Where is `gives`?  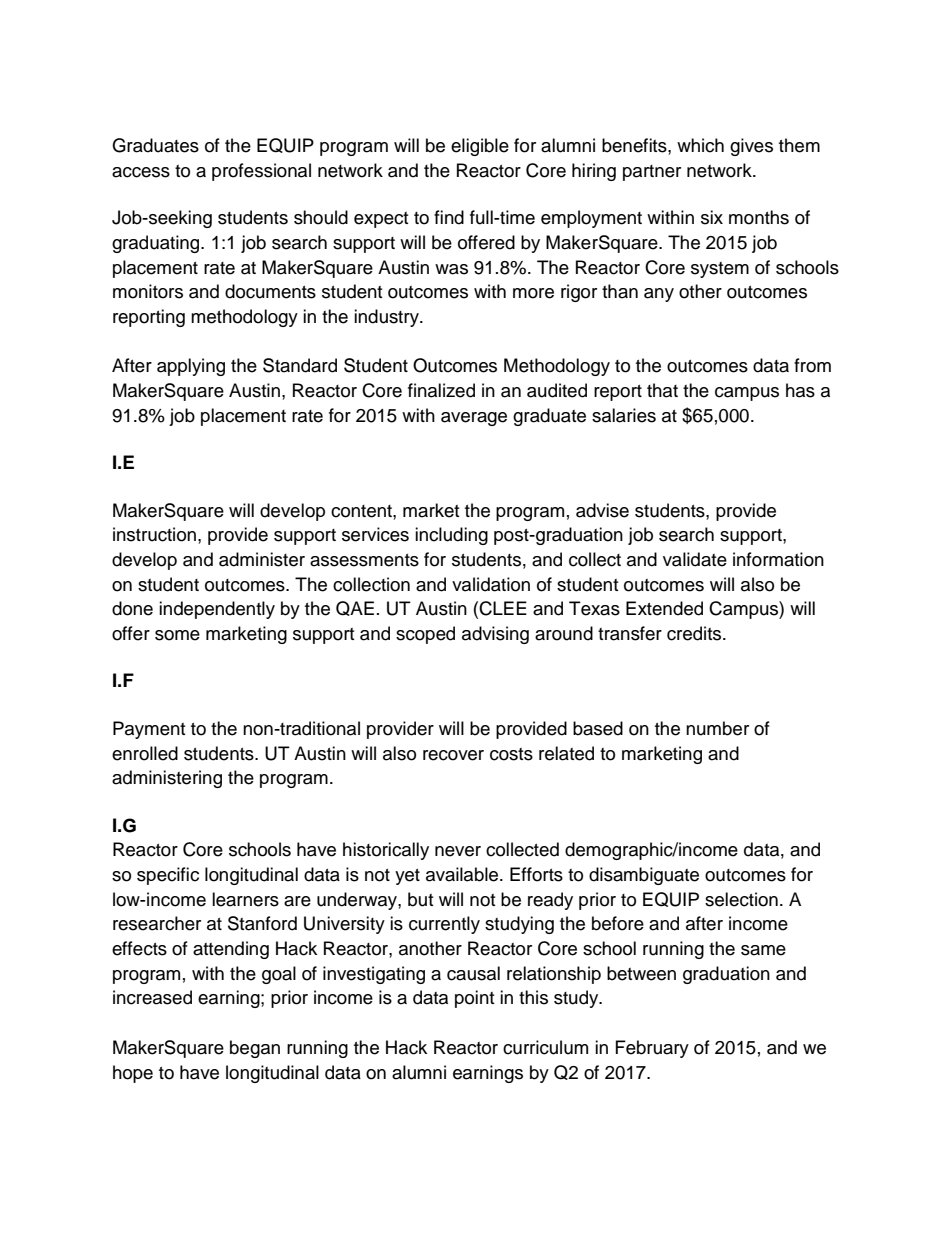 gives is located at coordinates (751, 147).
